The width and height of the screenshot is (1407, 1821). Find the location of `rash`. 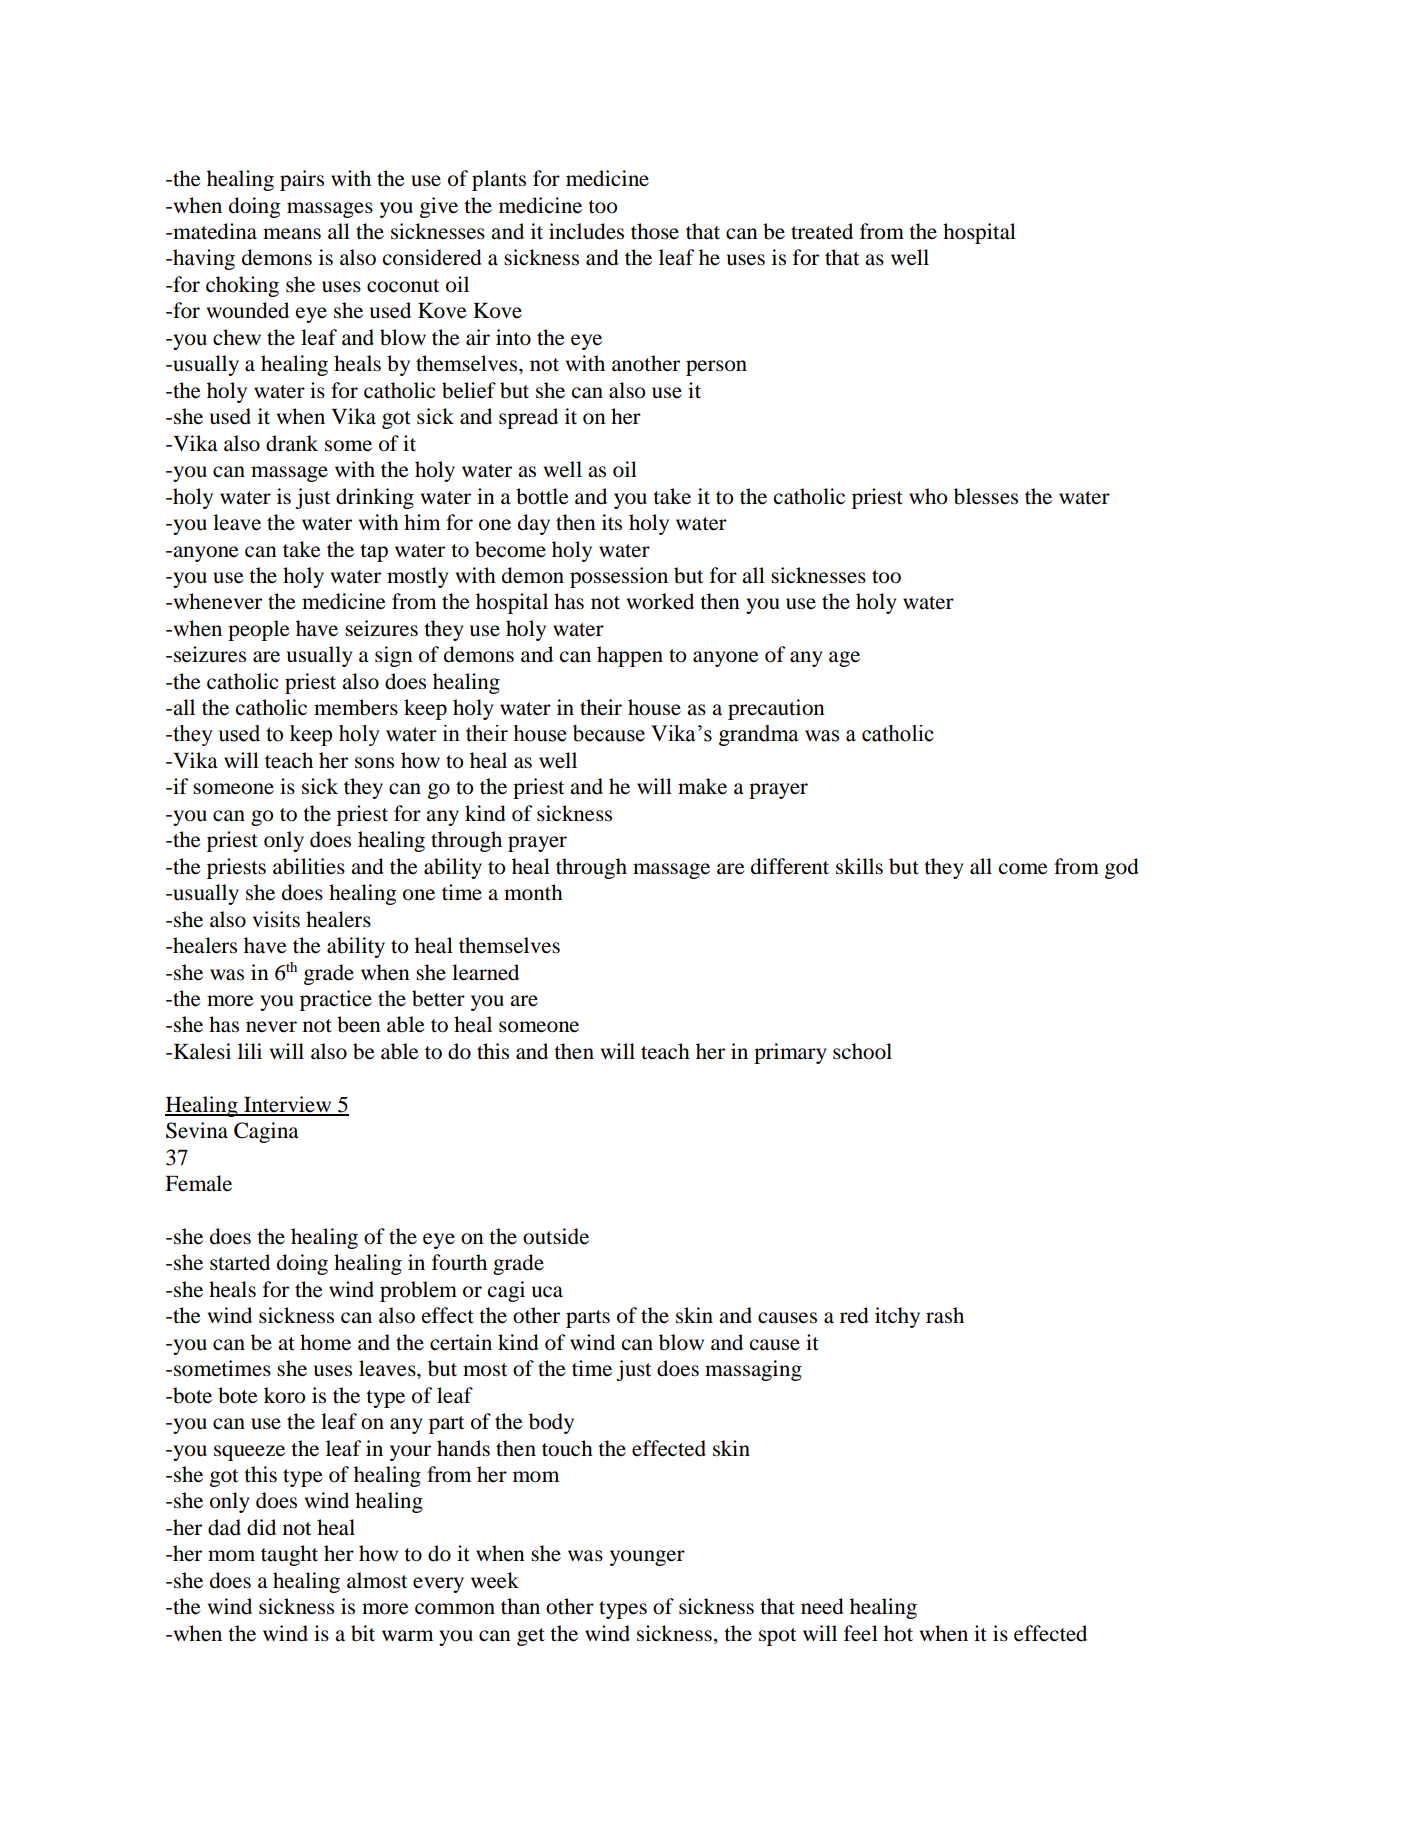

rash is located at coordinates (945, 1315).
